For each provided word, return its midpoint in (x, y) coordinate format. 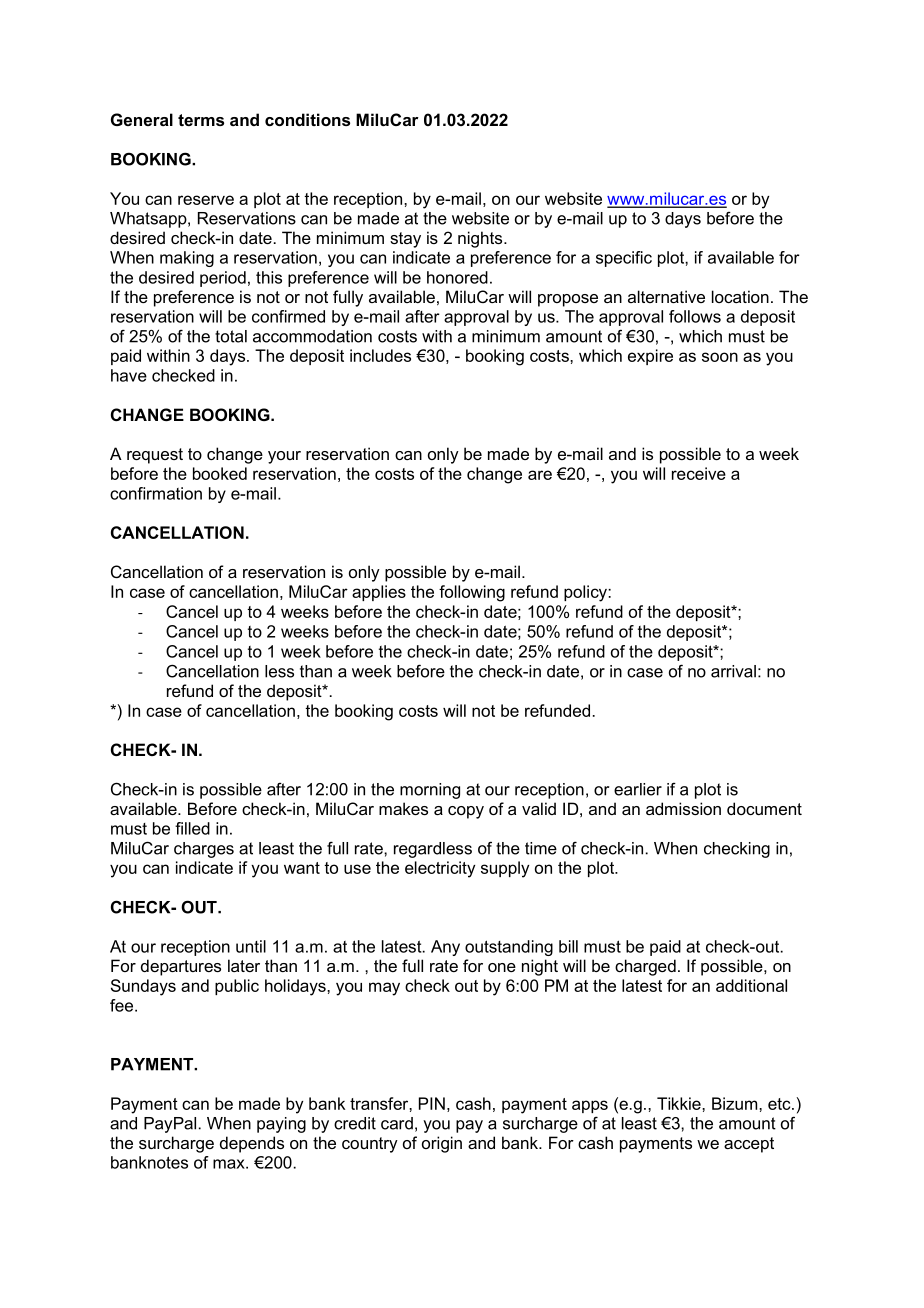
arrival (733, 671)
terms (201, 120)
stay (405, 240)
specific (624, 259)
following (472, 593)
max (230, 1164)
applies (379, 593)
